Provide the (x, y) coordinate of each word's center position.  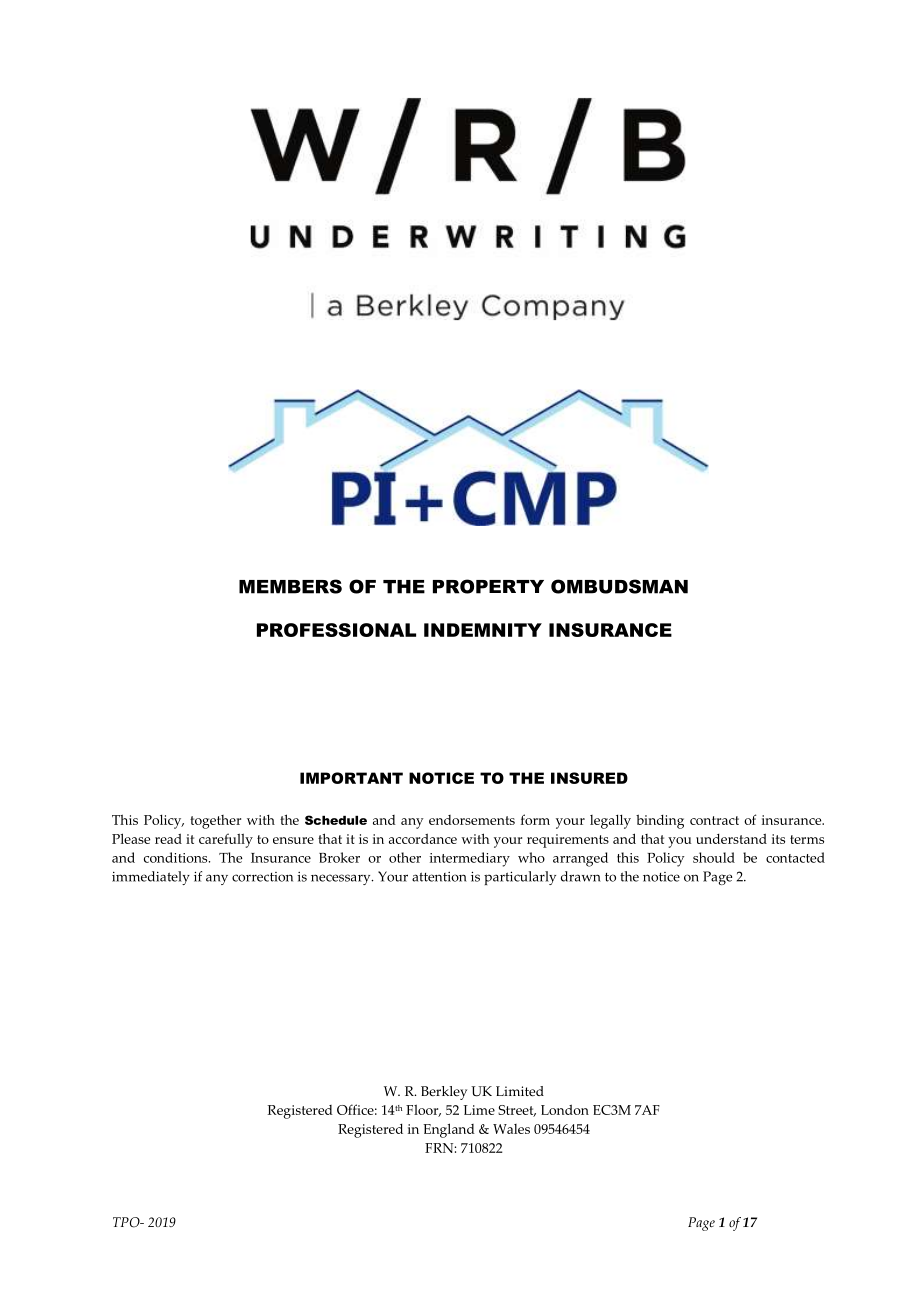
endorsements (472, 820)
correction (262, 877)
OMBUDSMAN (619, 586)
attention (439, 877)
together (215, 822)
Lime (479, 1110)
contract (714, 820)
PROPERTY (488, 586)
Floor (423, 1110)
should (714, 857)
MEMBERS (290, 586)
